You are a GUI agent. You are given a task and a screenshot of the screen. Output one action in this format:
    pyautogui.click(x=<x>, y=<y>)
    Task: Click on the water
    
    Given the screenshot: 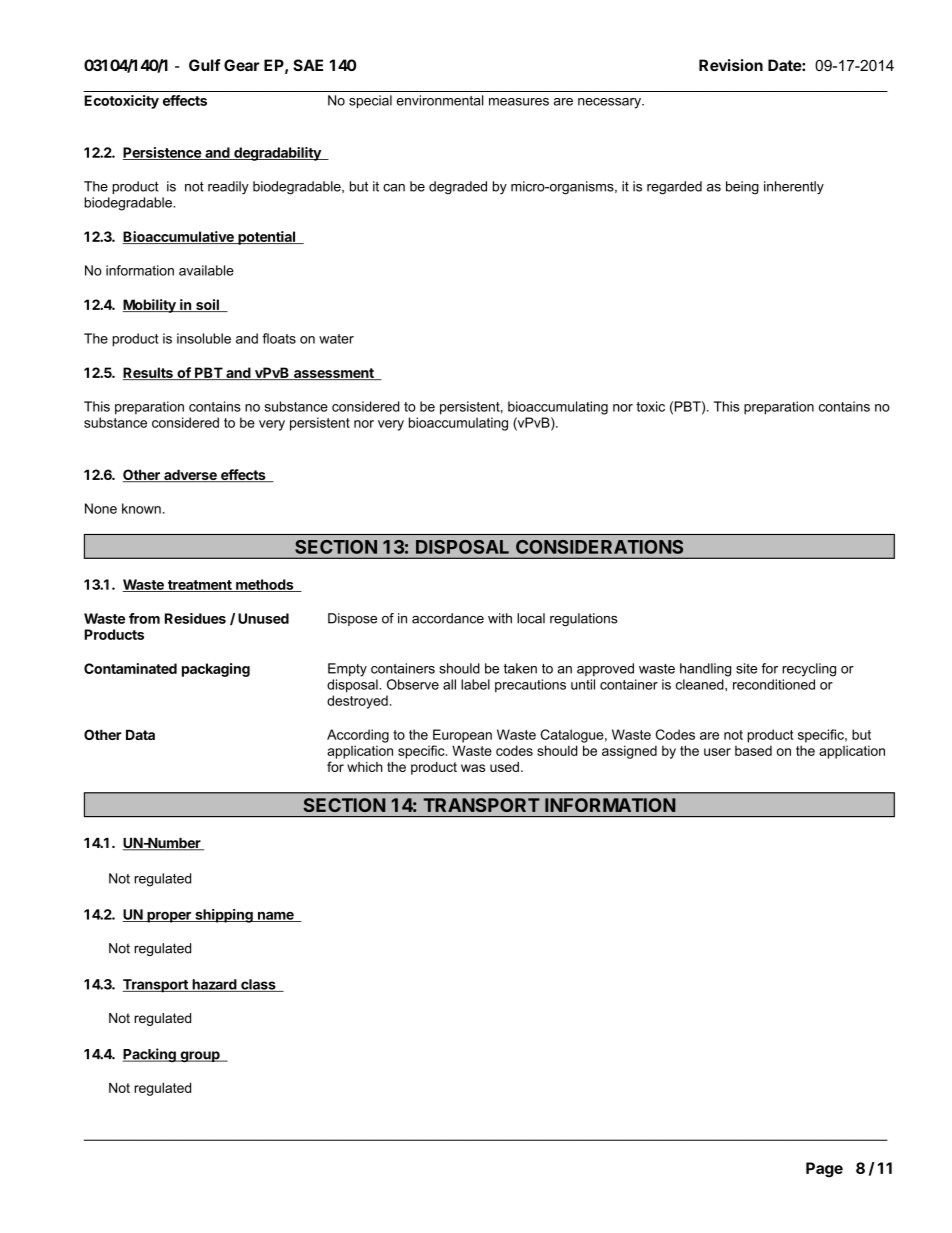 What is the action you would take?
    pyautogui.click(x=336, y=339)
